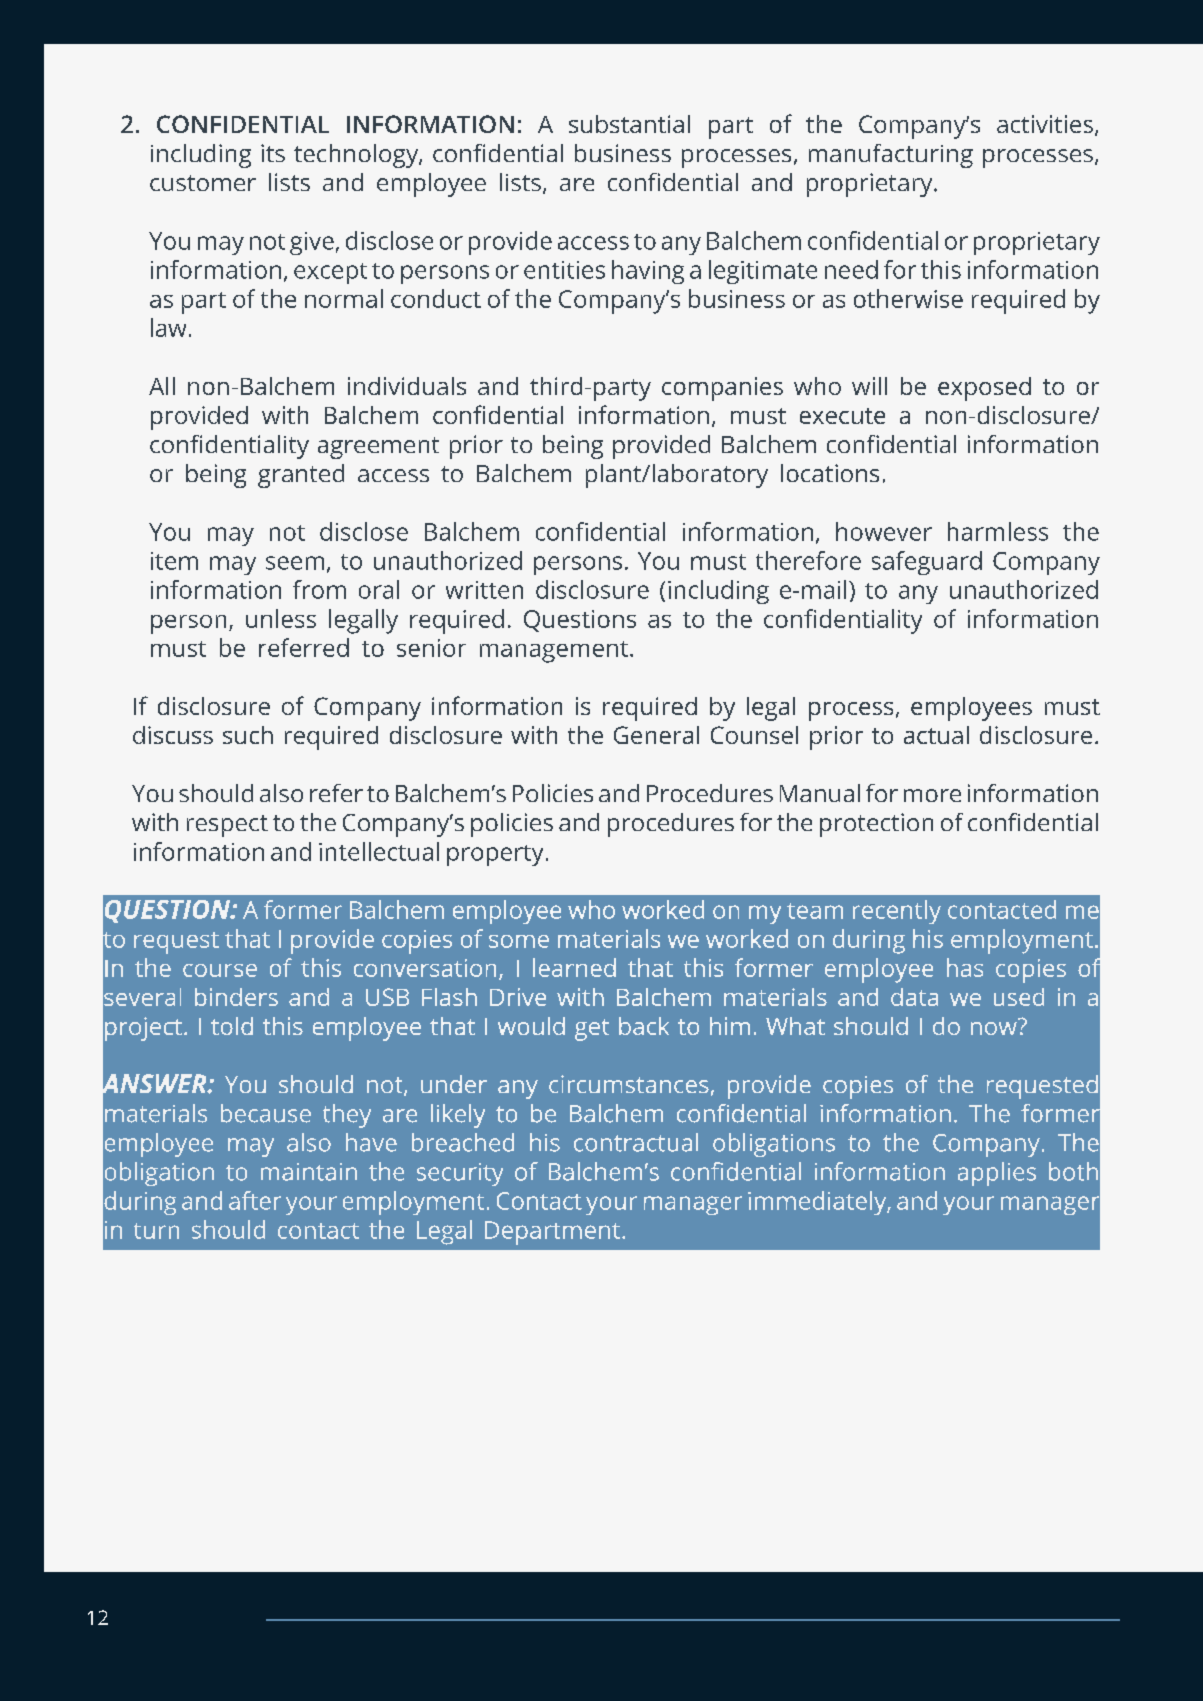  What do you see at coordinates (891, 156) in the screenshot?
I see `manufacturing` at bounding box center [891, 156].
